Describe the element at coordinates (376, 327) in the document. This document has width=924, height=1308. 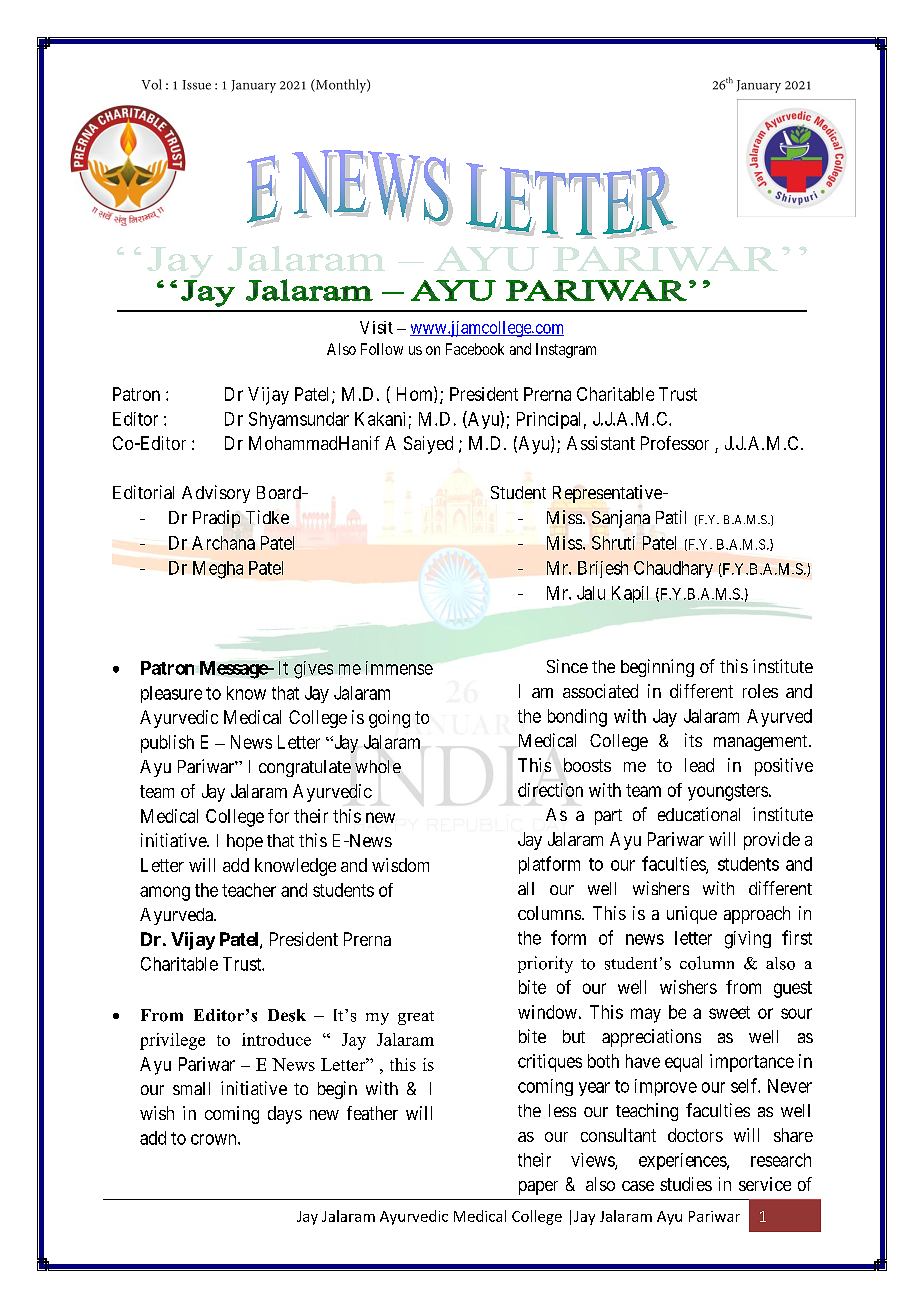
I see `Visit` at that location.
